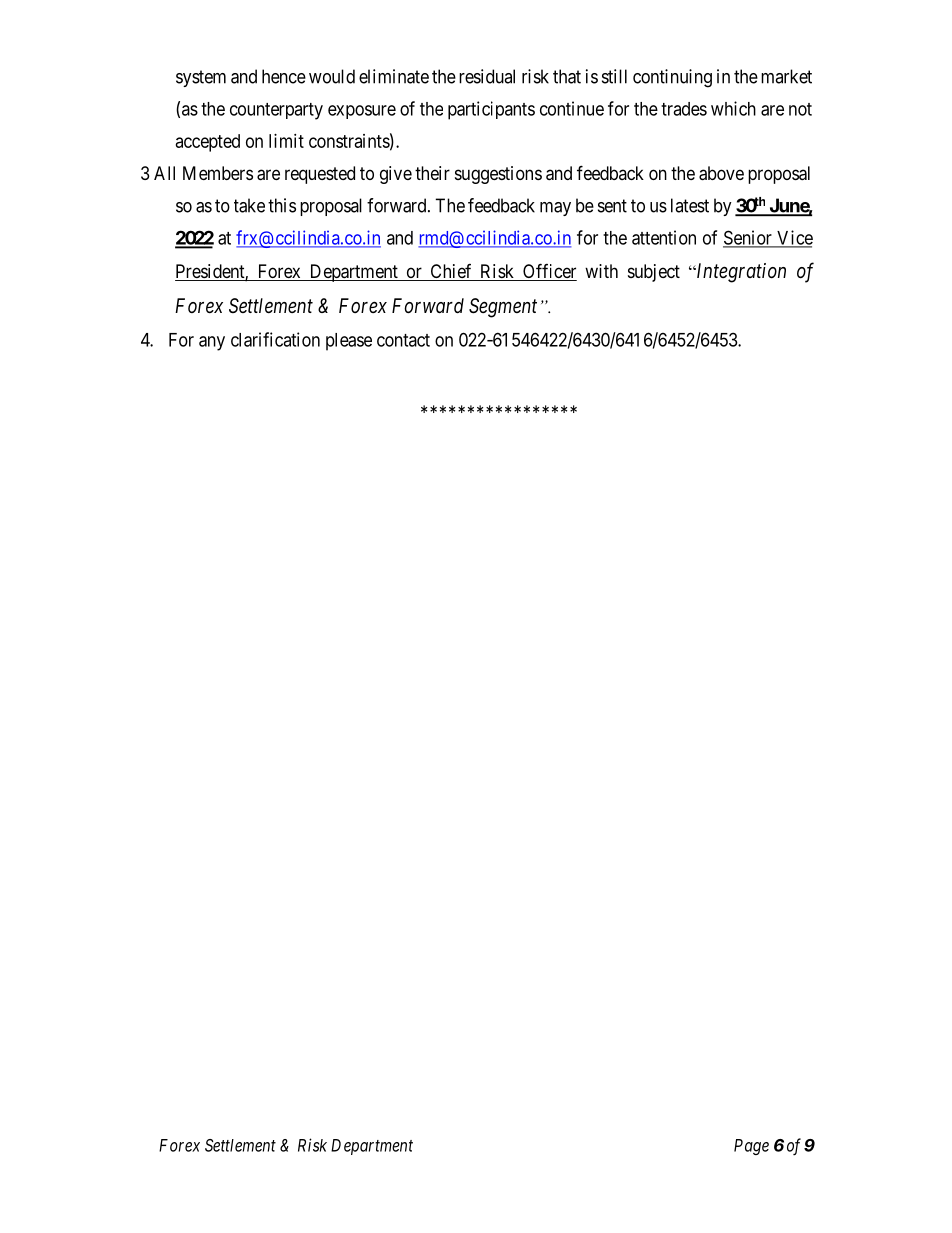 The image size is (952, 1233). Describe the element at coordinates (733, 108) in the screenshot. I see `which` at that location.
